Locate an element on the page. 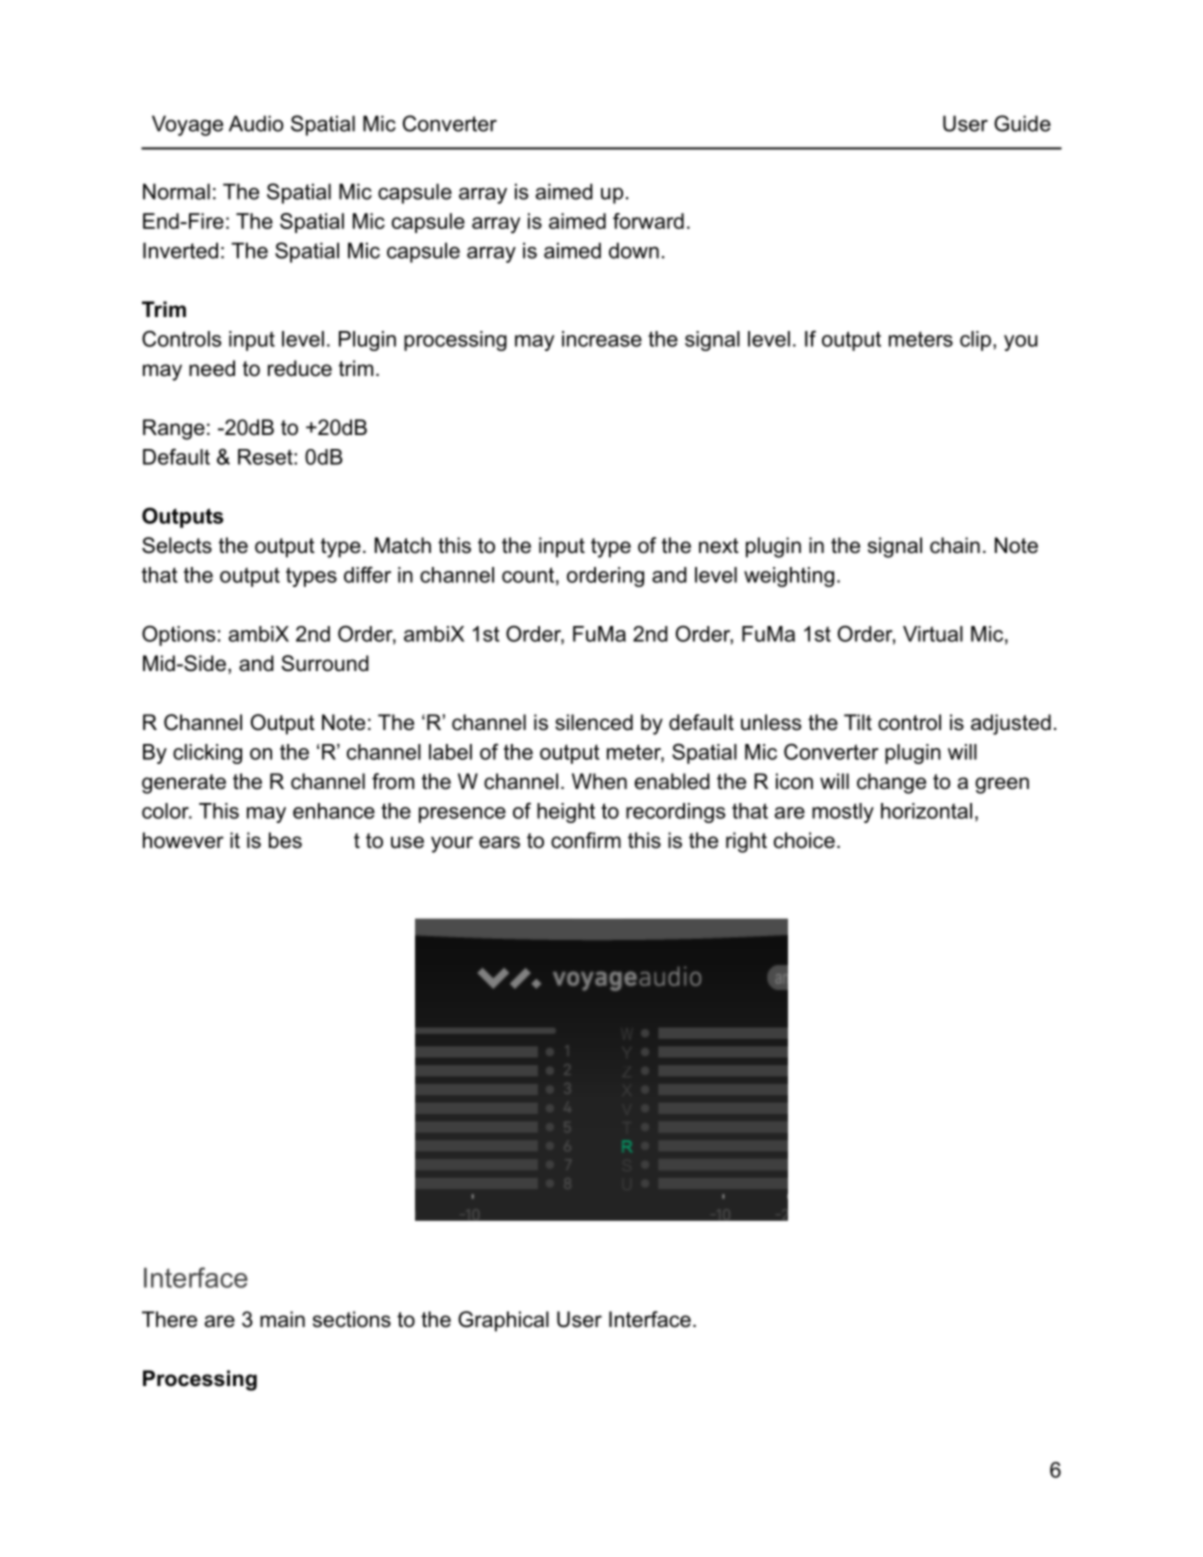  main is located at coordinates (282, 1319).
